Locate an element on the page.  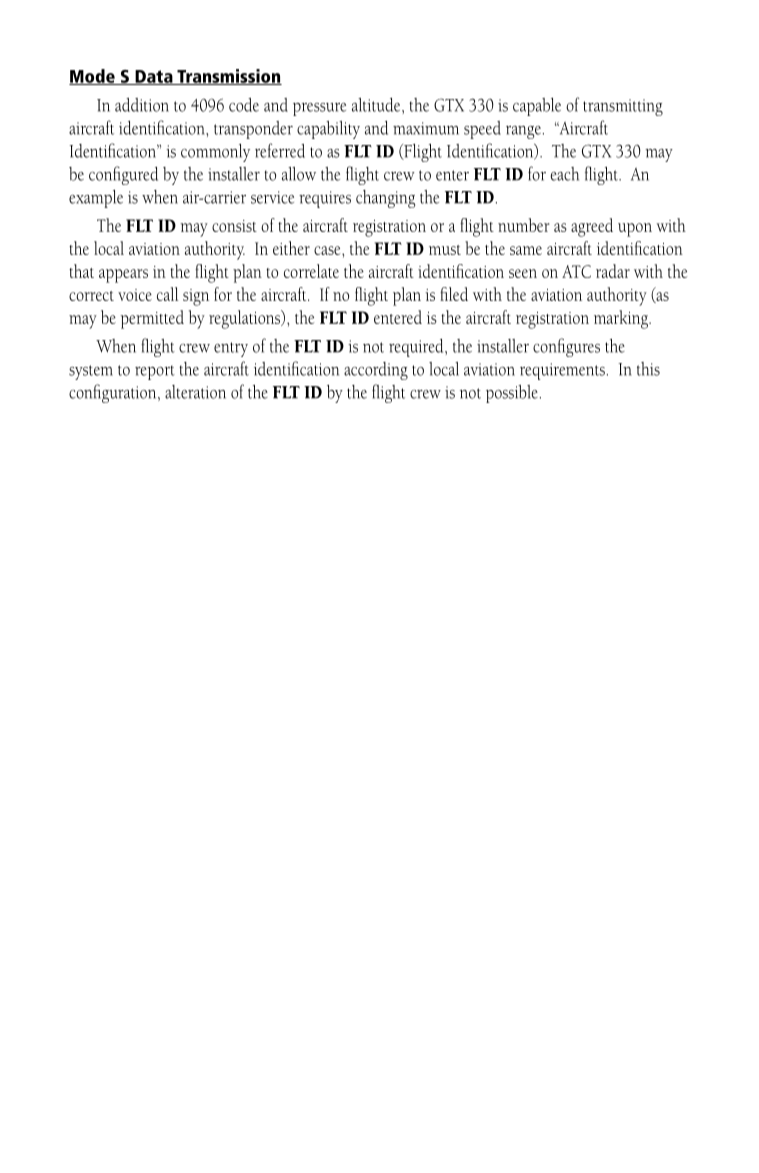
capable is located at coordinates (537, 107).
